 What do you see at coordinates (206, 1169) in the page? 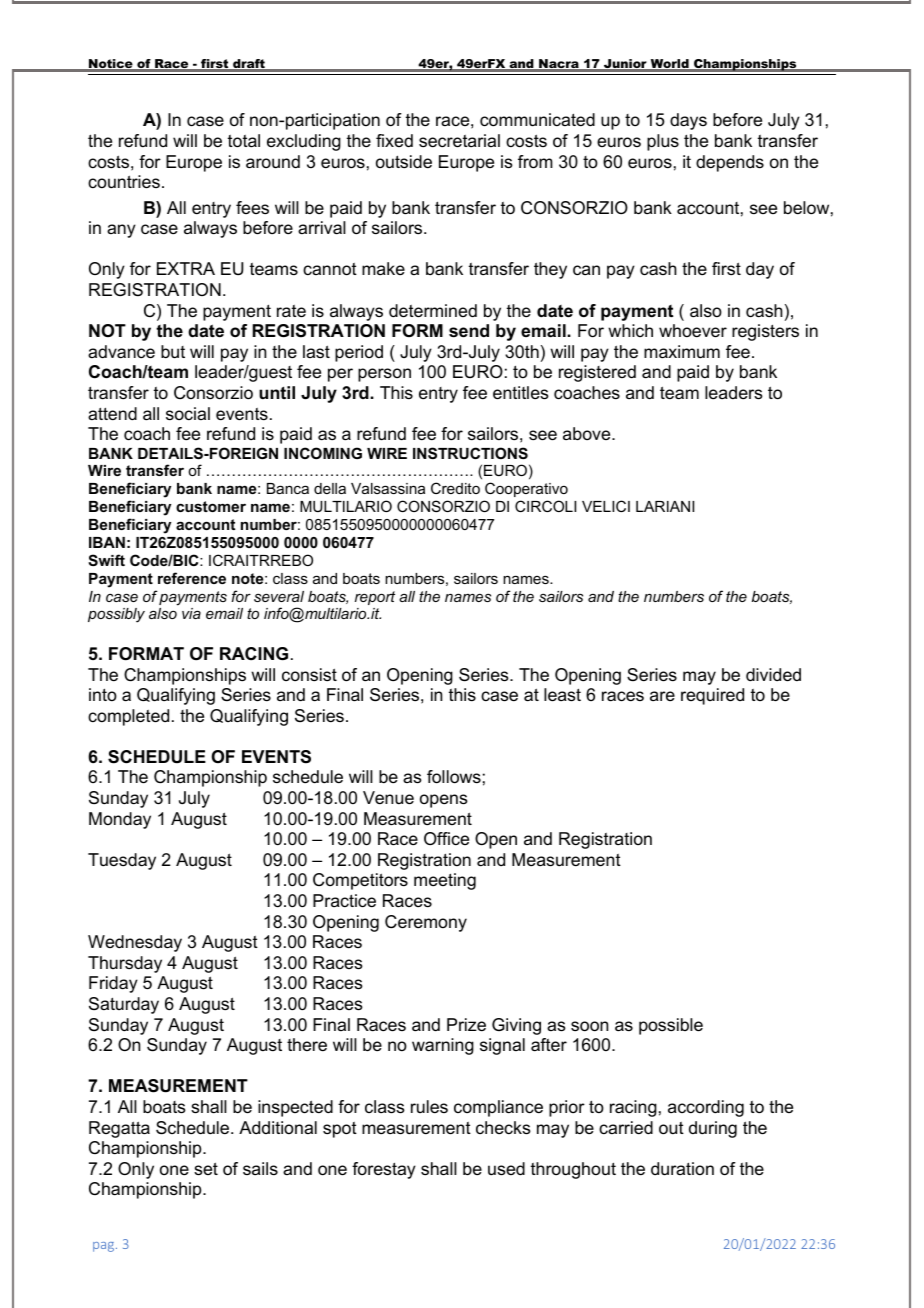
I see `set` at bounding box center [206, 1169].
